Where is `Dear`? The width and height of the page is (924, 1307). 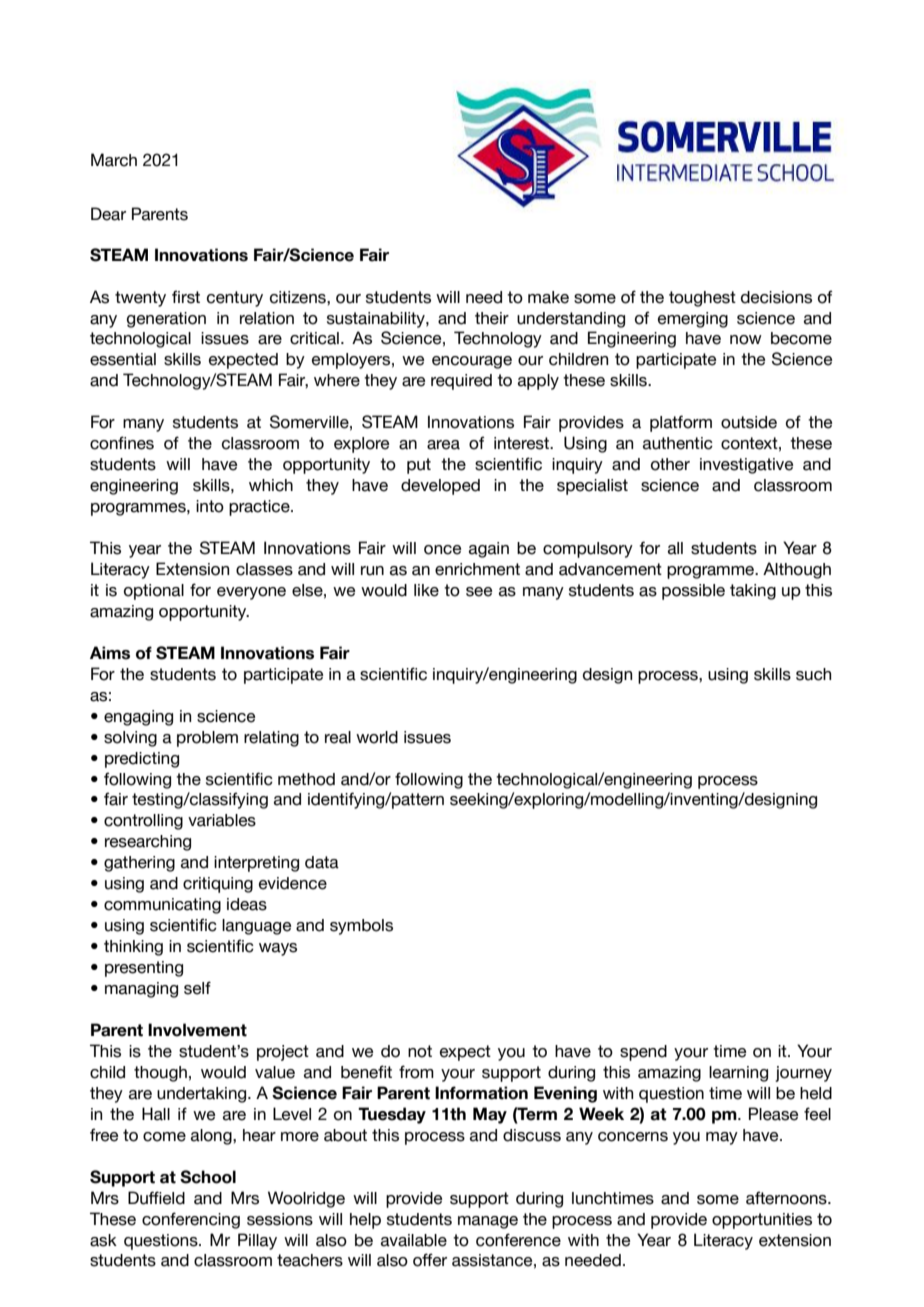 Dear is located at coordinates (108, 214).
